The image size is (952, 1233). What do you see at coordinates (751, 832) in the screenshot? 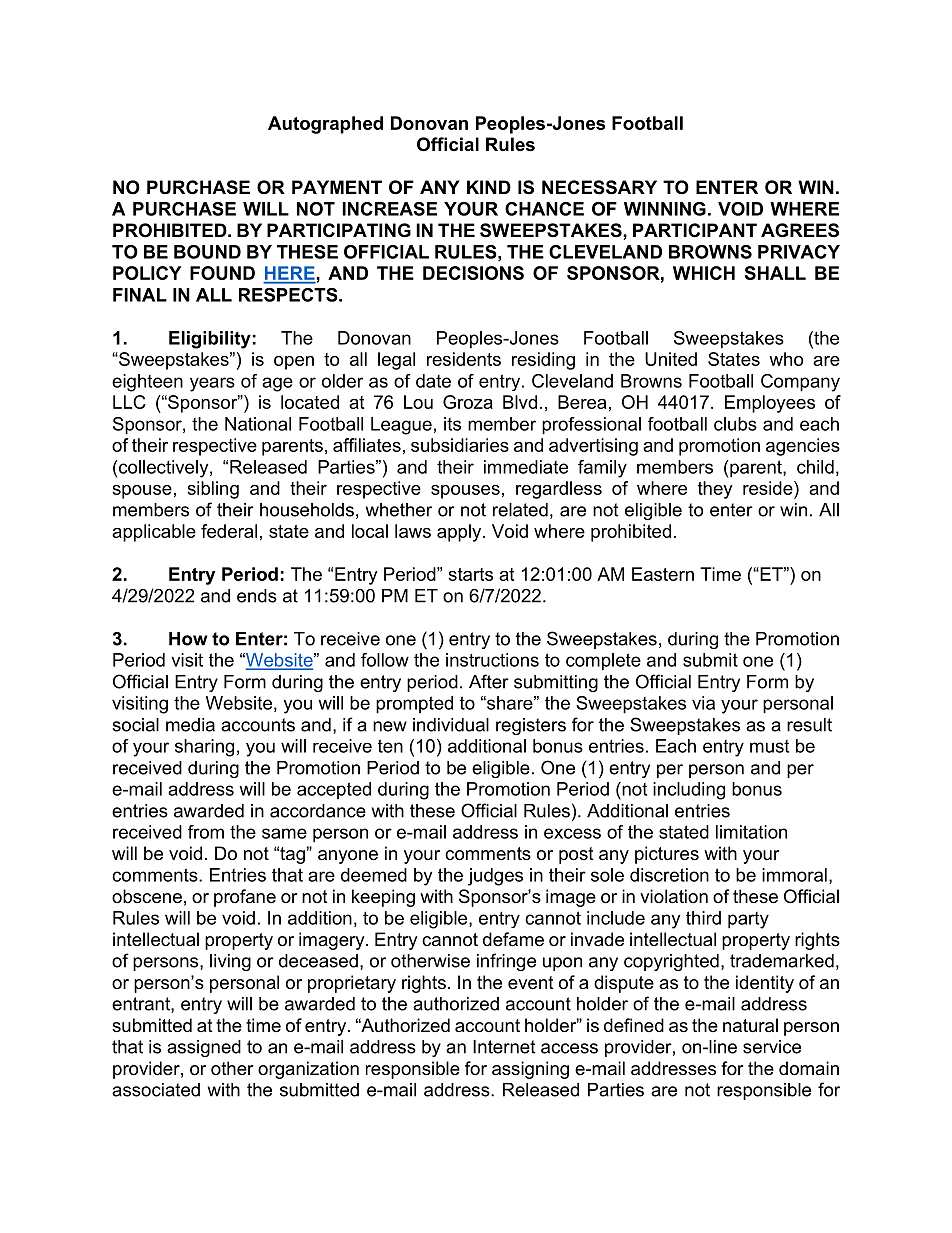
I see `limitation` at bounding box center [751, 832].
